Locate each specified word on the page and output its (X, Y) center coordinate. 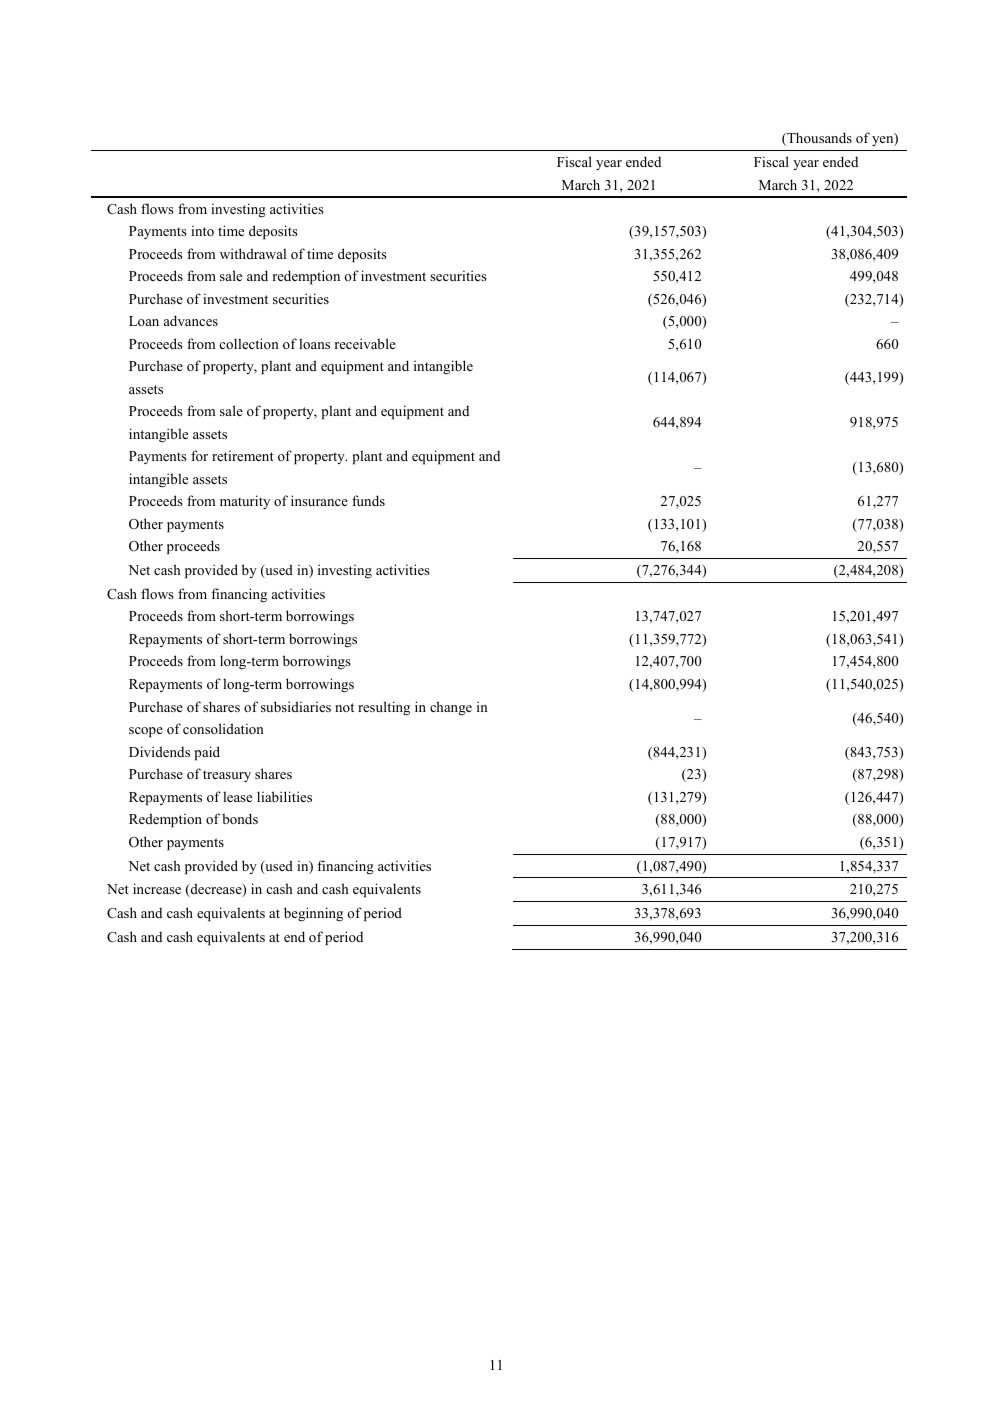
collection (249, 343)
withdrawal (253, 253)
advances (191, 320)
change (451, 708)
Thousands (818, 139)
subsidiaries (296, 706)
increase (157, 888)
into (202, 230)
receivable (365, 343)
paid (207, 753)
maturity (245, 502)
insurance (319, 500)
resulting (384, 708)
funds (368, 500)
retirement (243, 455)
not (344, 707)
